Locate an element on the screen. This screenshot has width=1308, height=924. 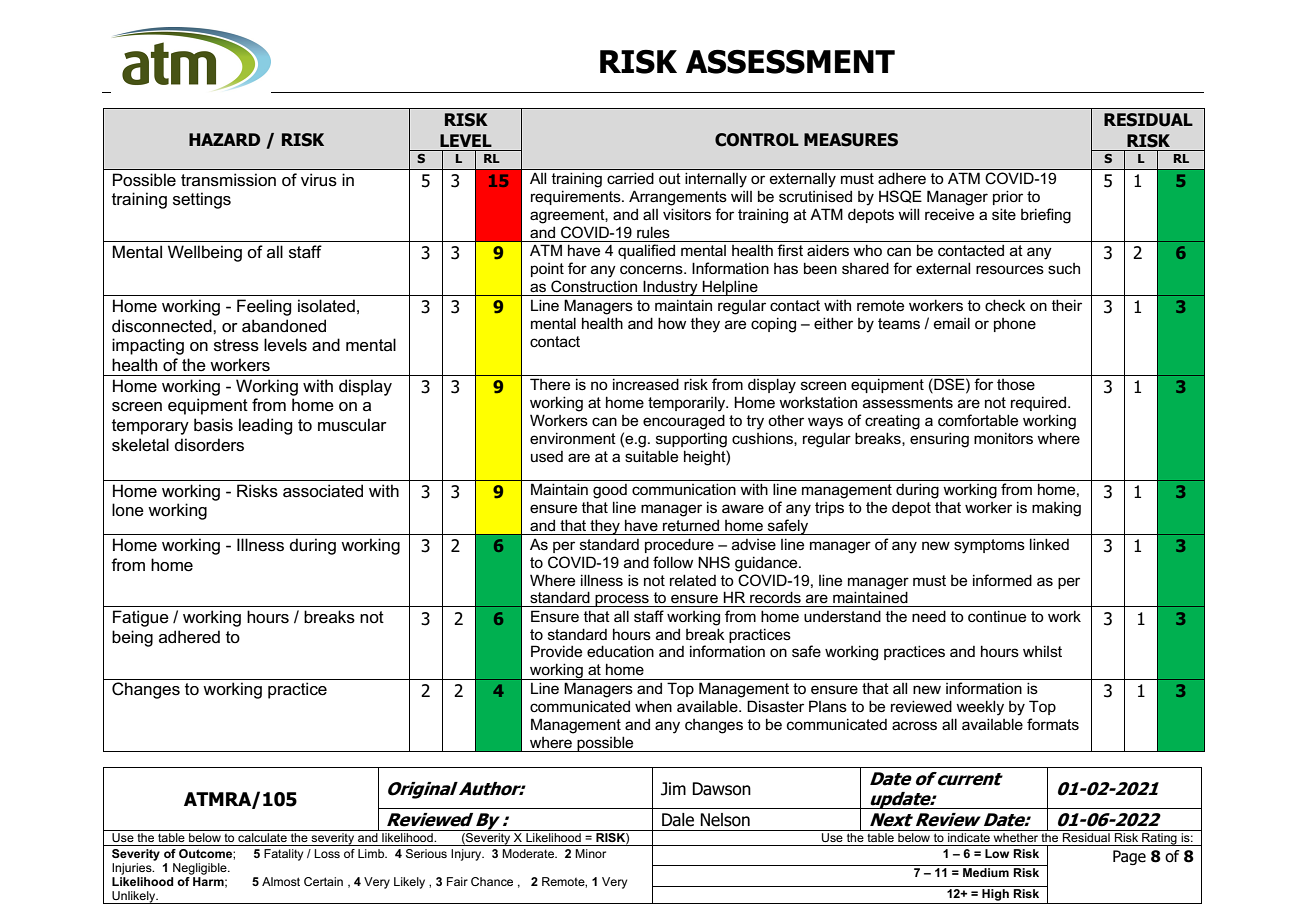
carried is located at coordinates (630, 178).
